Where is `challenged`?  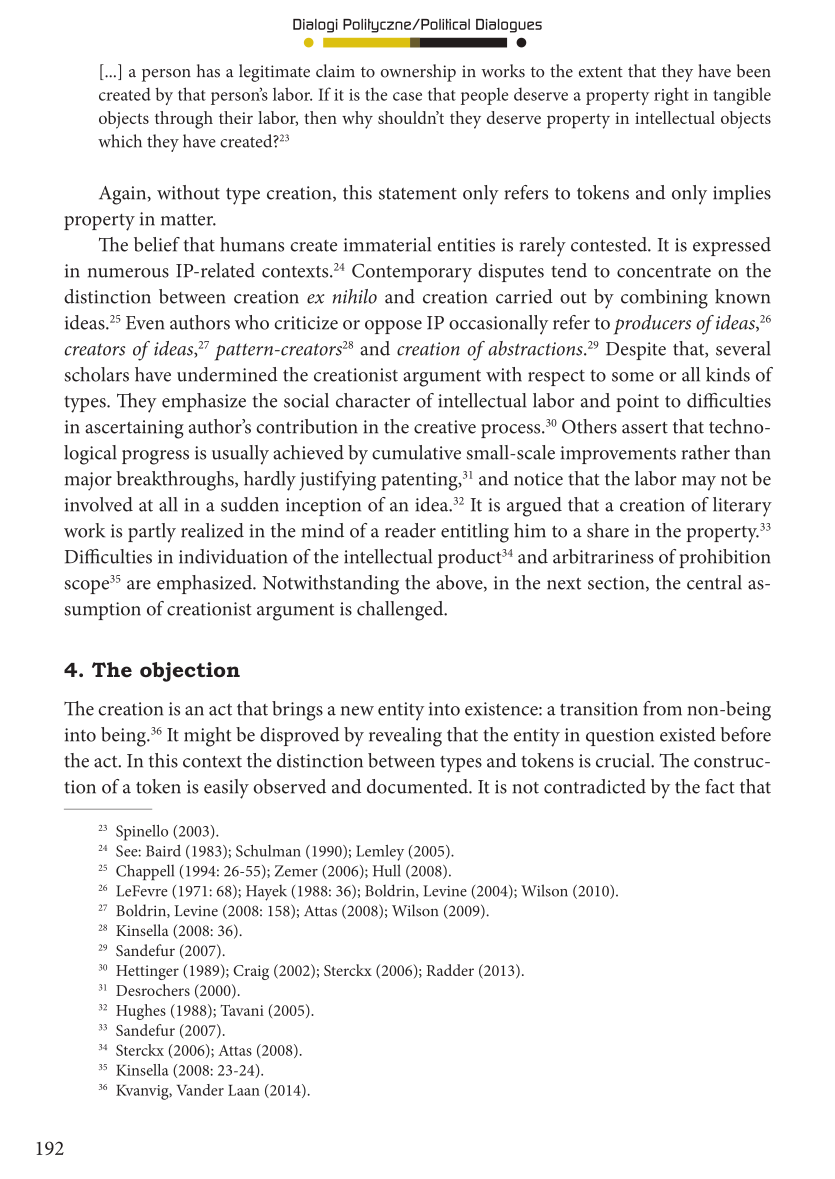
challenged is located at coordinates (401, 611).
